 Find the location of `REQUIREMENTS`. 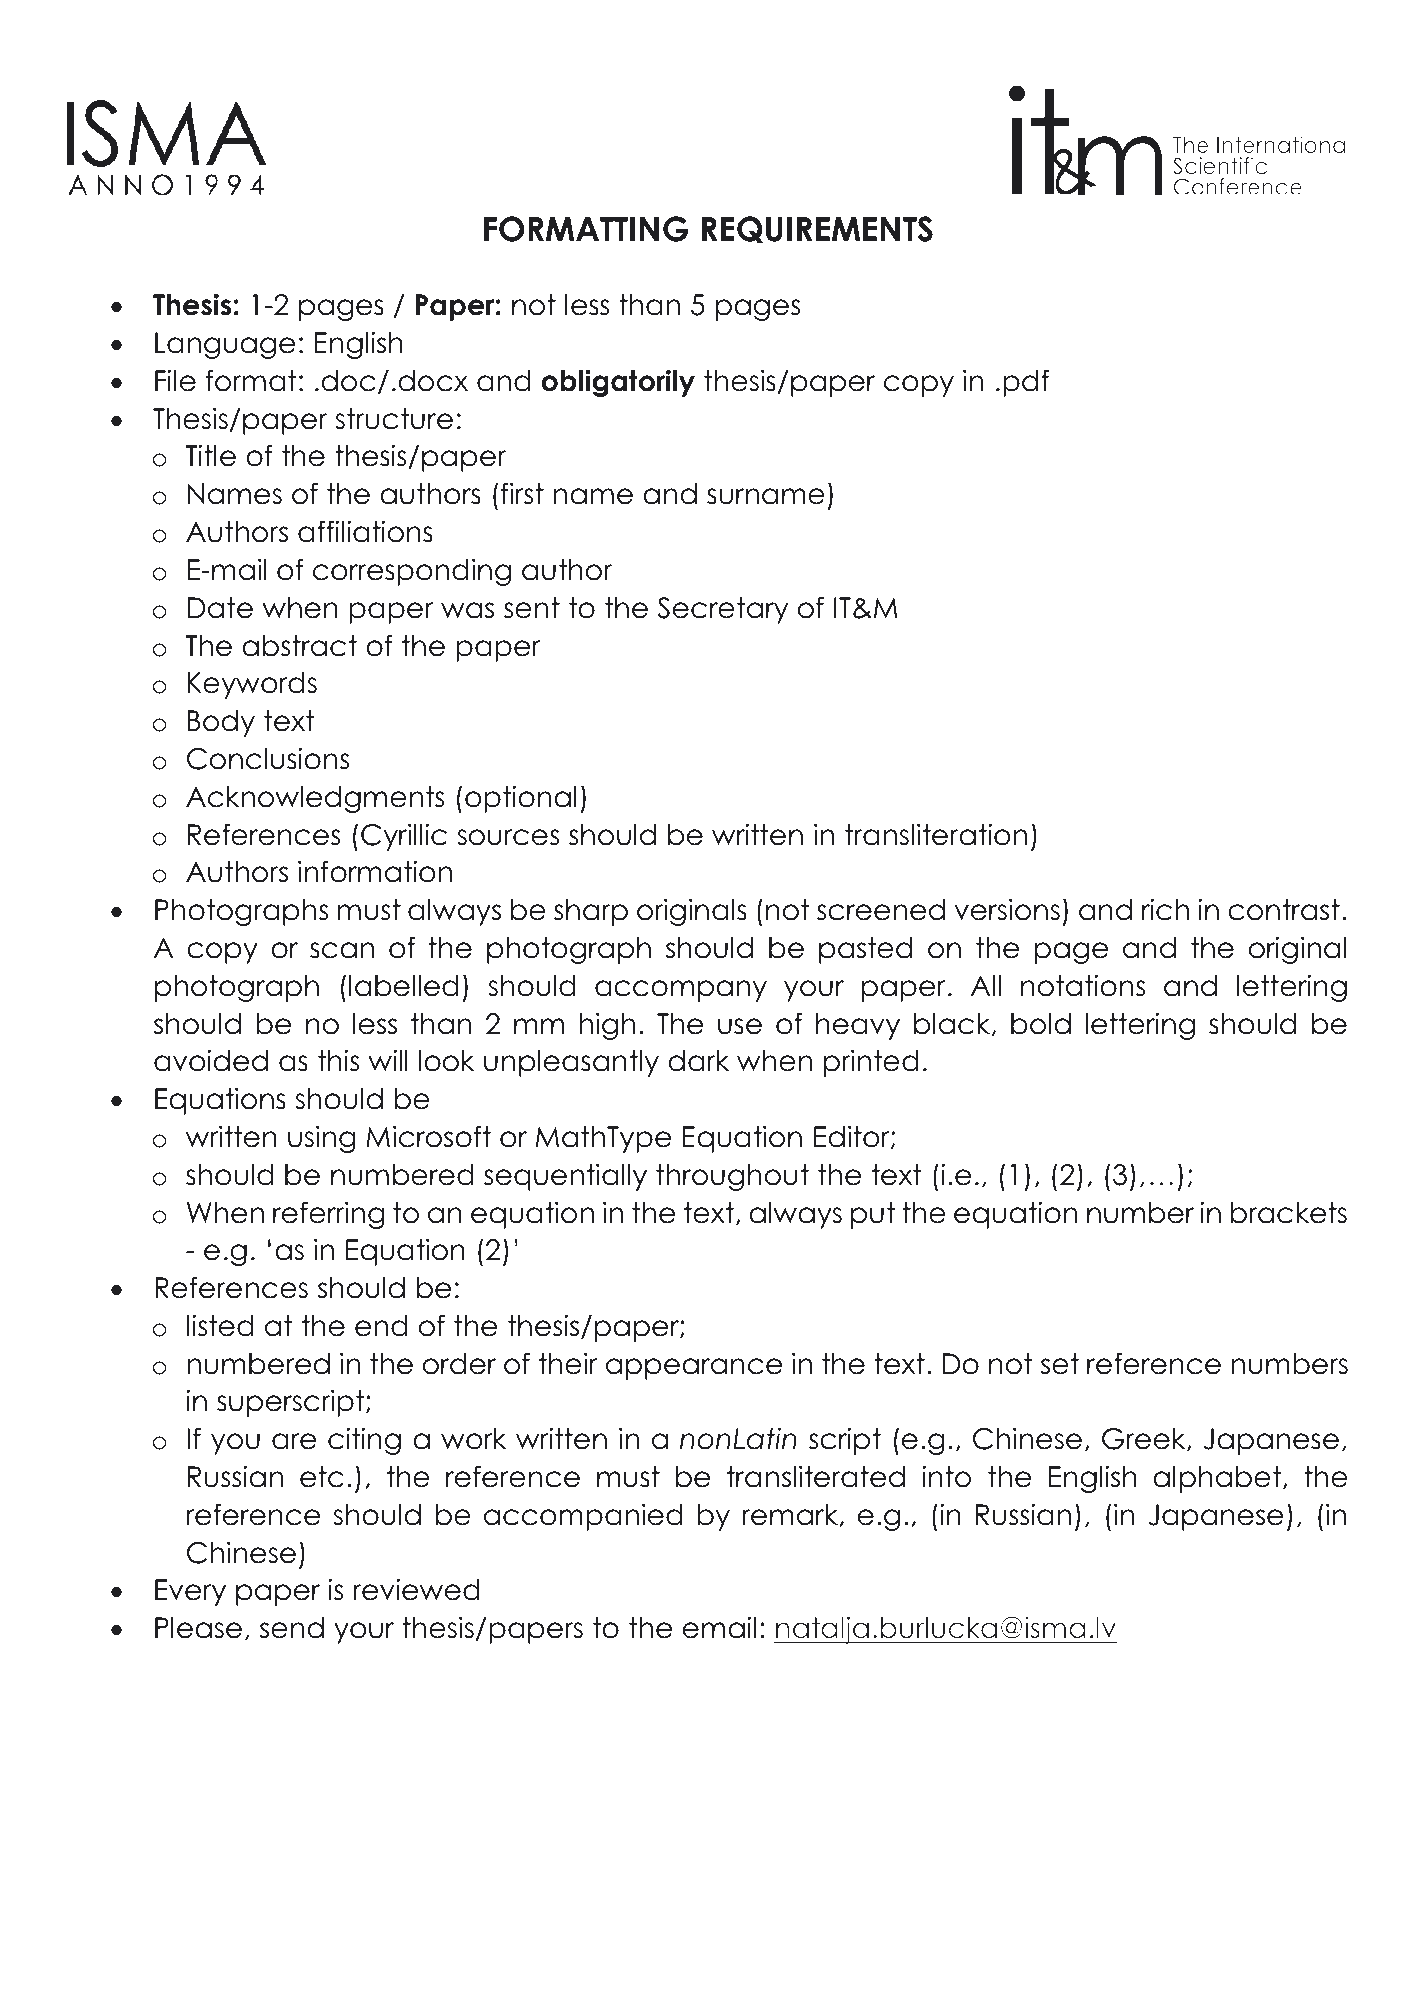

REQUIREMENTS is located at coordinates (817, 229).
